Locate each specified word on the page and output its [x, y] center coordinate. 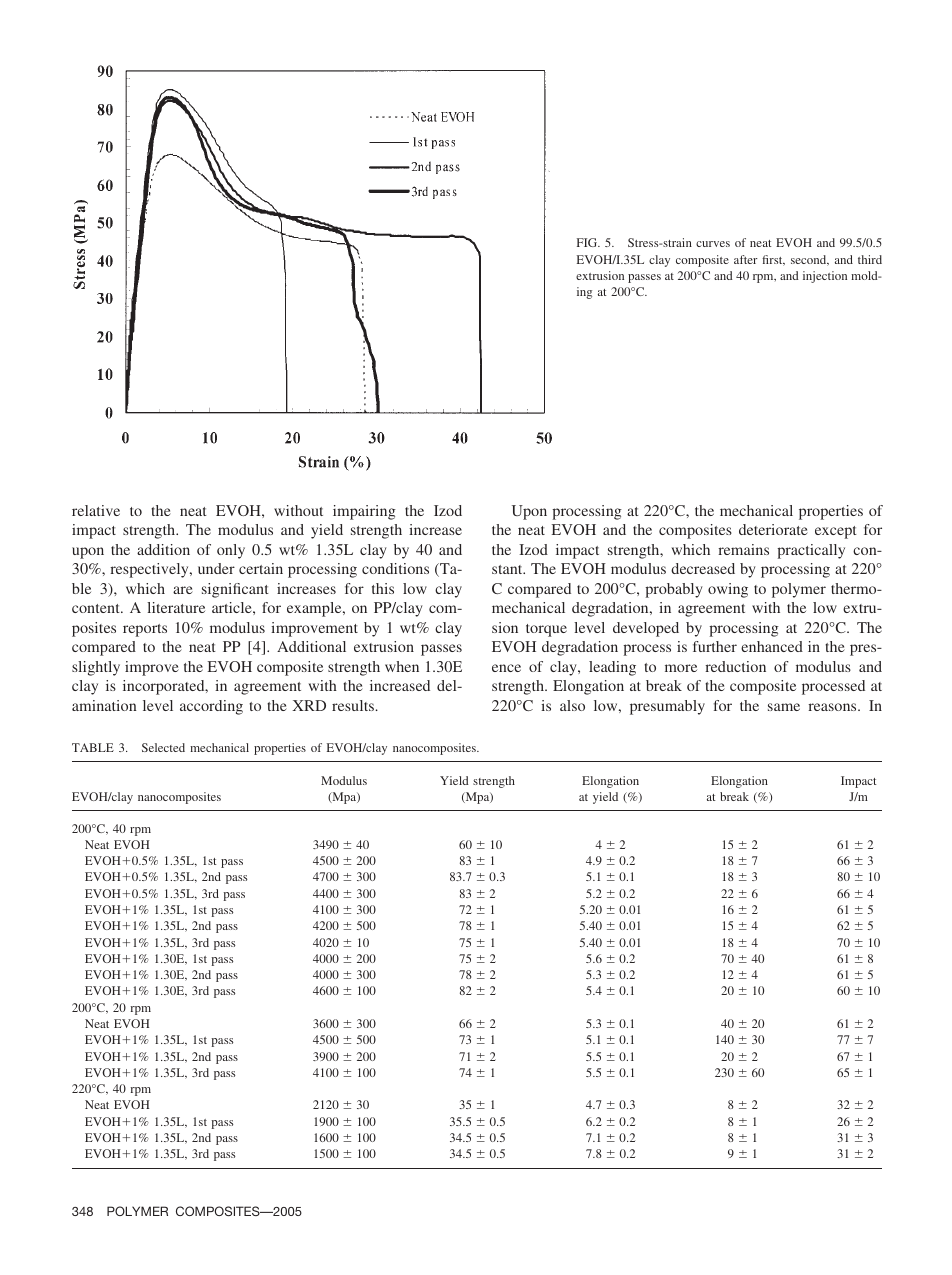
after [746, 259]
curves [713, 244]
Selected [163, 747]
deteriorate [773, 529]
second [810, 260]
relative [96, 510]
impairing [364, 512]
